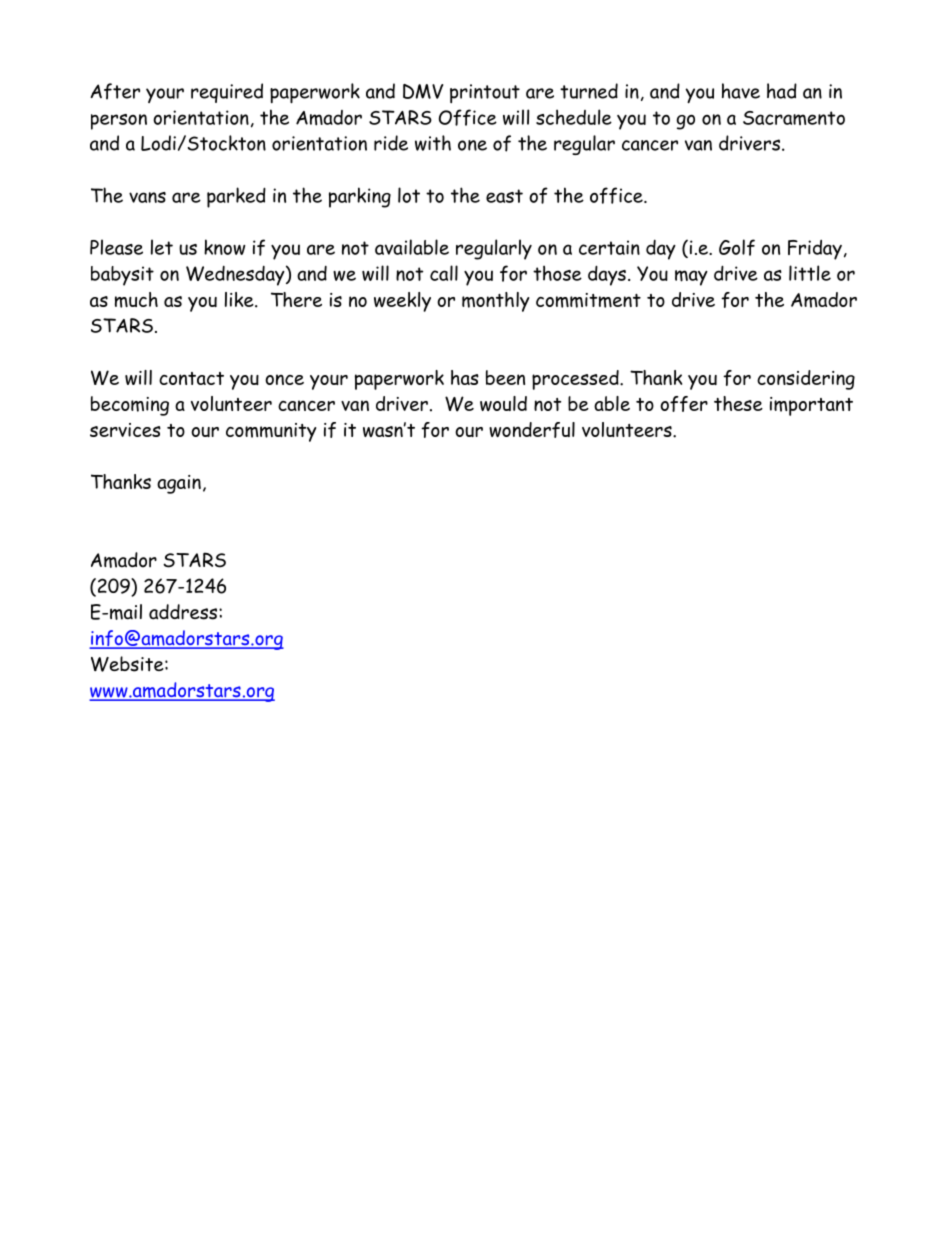  I want to click on again, so click(179, 484).
